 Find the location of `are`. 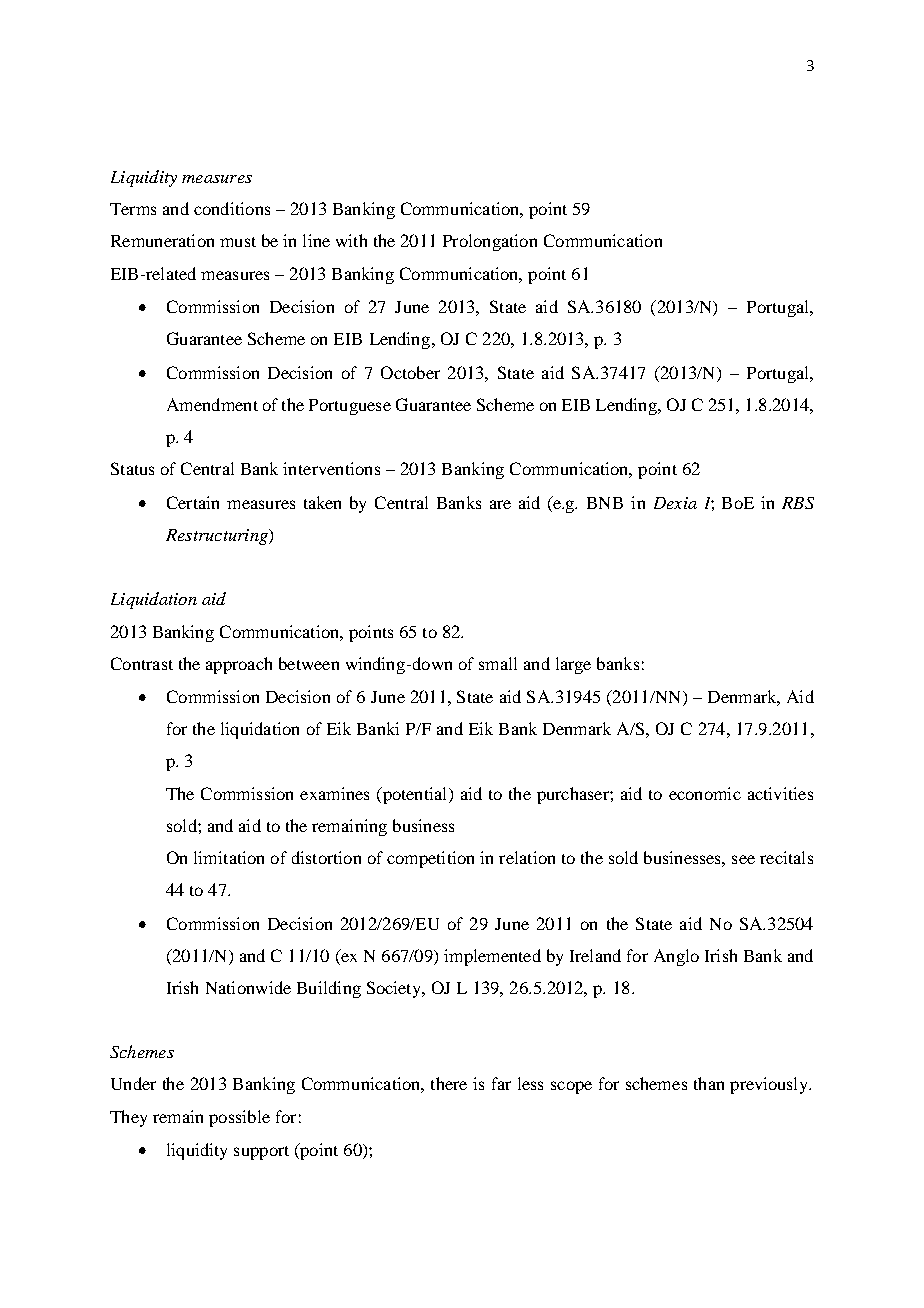

are is located at coordinates (500, 504).
